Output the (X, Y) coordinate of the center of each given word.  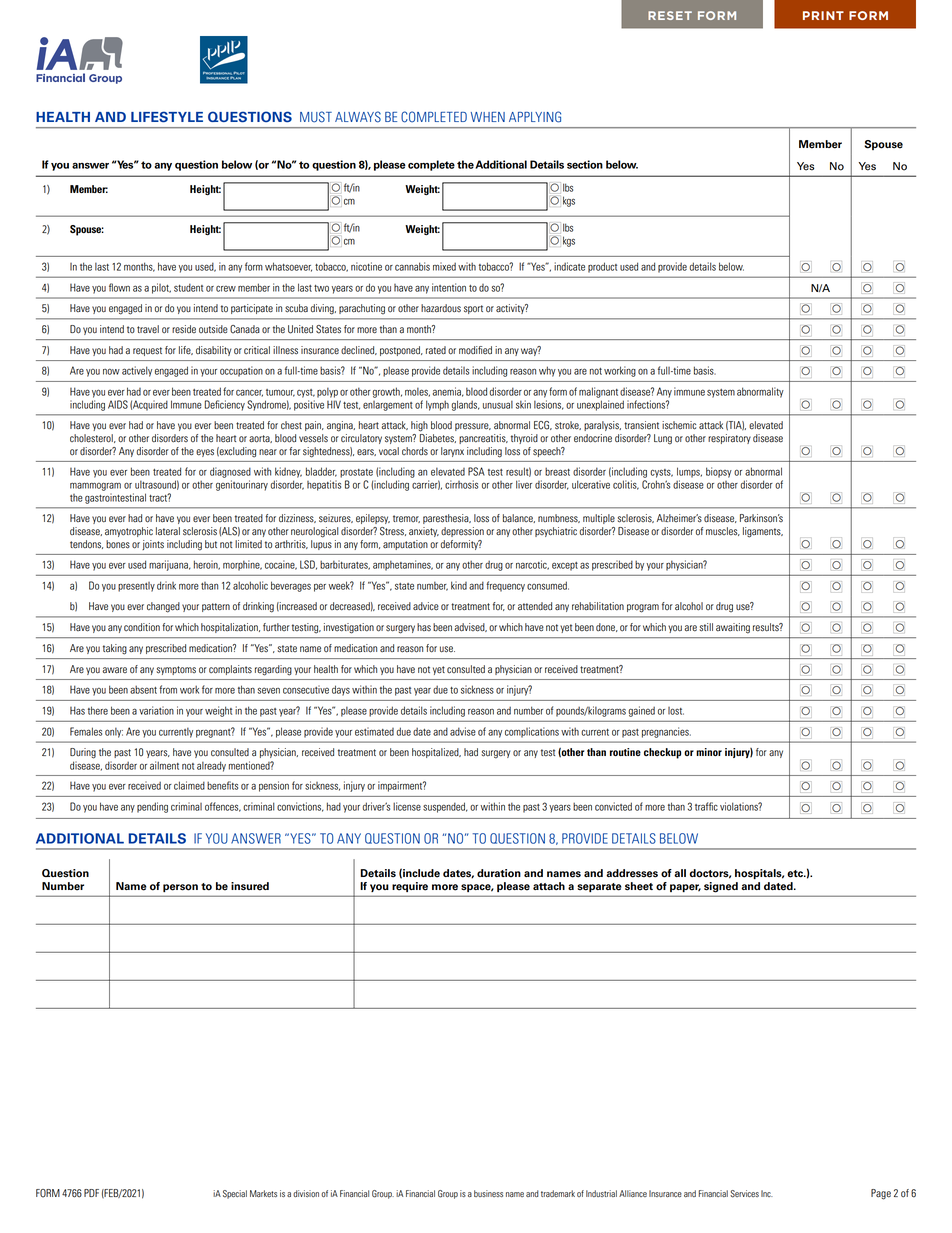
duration (499, 873)
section (585, 164)
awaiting (733, 628)
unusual (498, 405)
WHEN (488, 117)
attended (535, 606)
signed (721, 887)
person (180, 888)
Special (235, 1194)
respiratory (729, 439)
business (488, 1193)
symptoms (176, 670)
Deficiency (225, 405)
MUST (316, 117)
